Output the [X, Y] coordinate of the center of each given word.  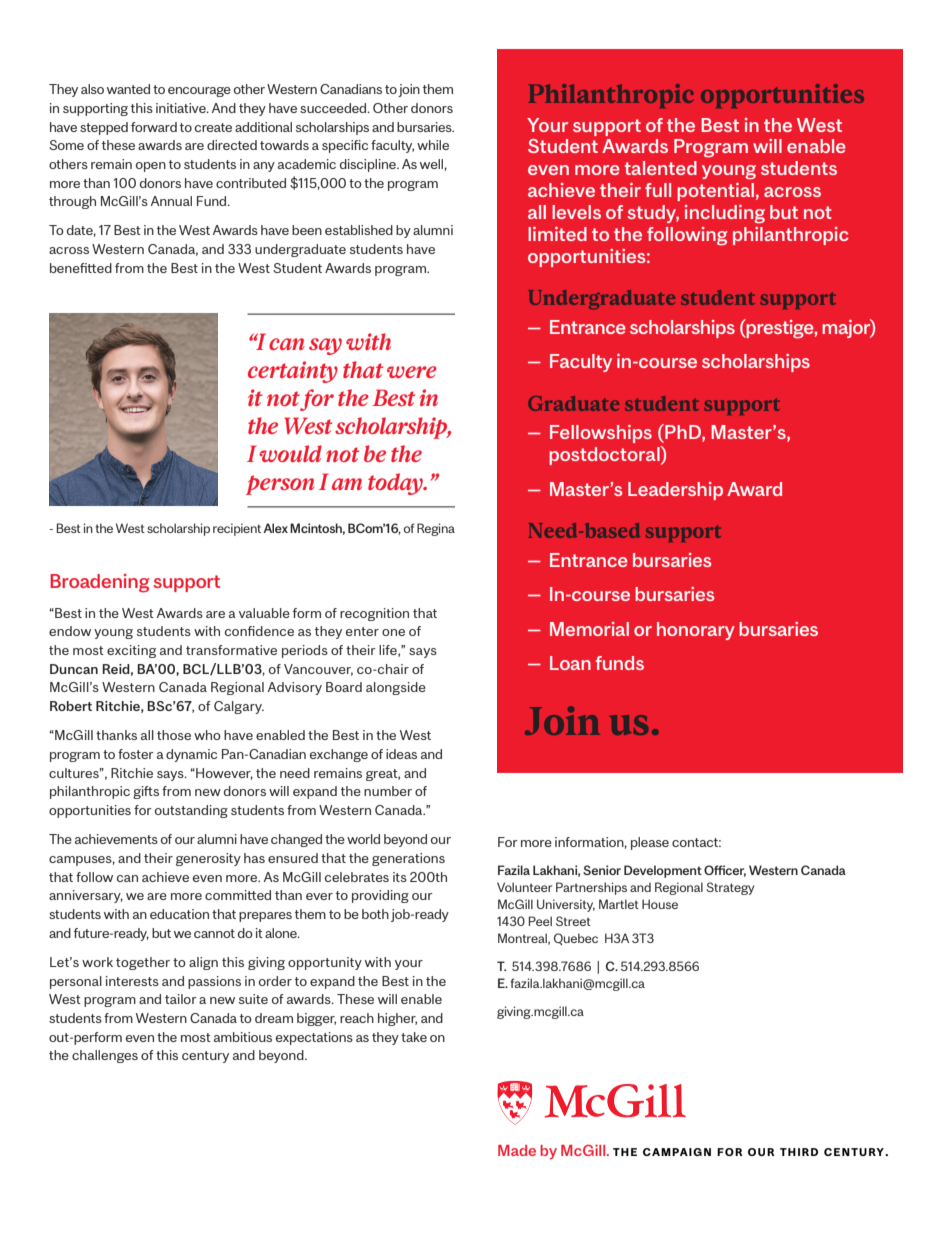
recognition [374, 614]
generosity [208, 859]
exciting [131, 651]
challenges [105, 1056]
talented [661, 168]
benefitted [81, 268]
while [433, 145]
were [412, 372]
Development [663, 871]
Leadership [675, 491]
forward [154, 127]
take [414, 1037]
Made [517, 1150]
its [400, 877]
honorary [696, 631]
